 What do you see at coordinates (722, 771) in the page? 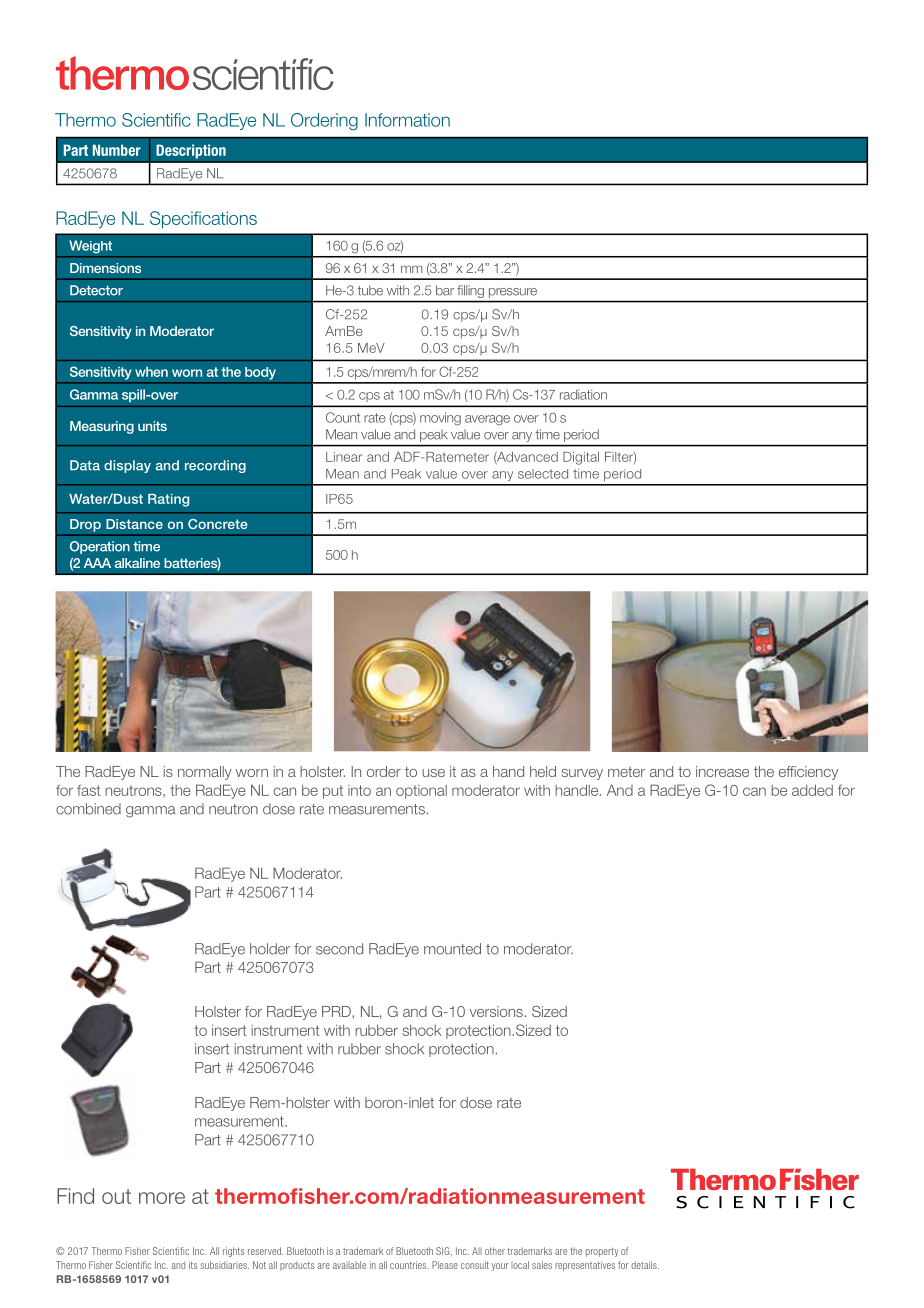
I see `increase` at bounding box center [722, 771].
